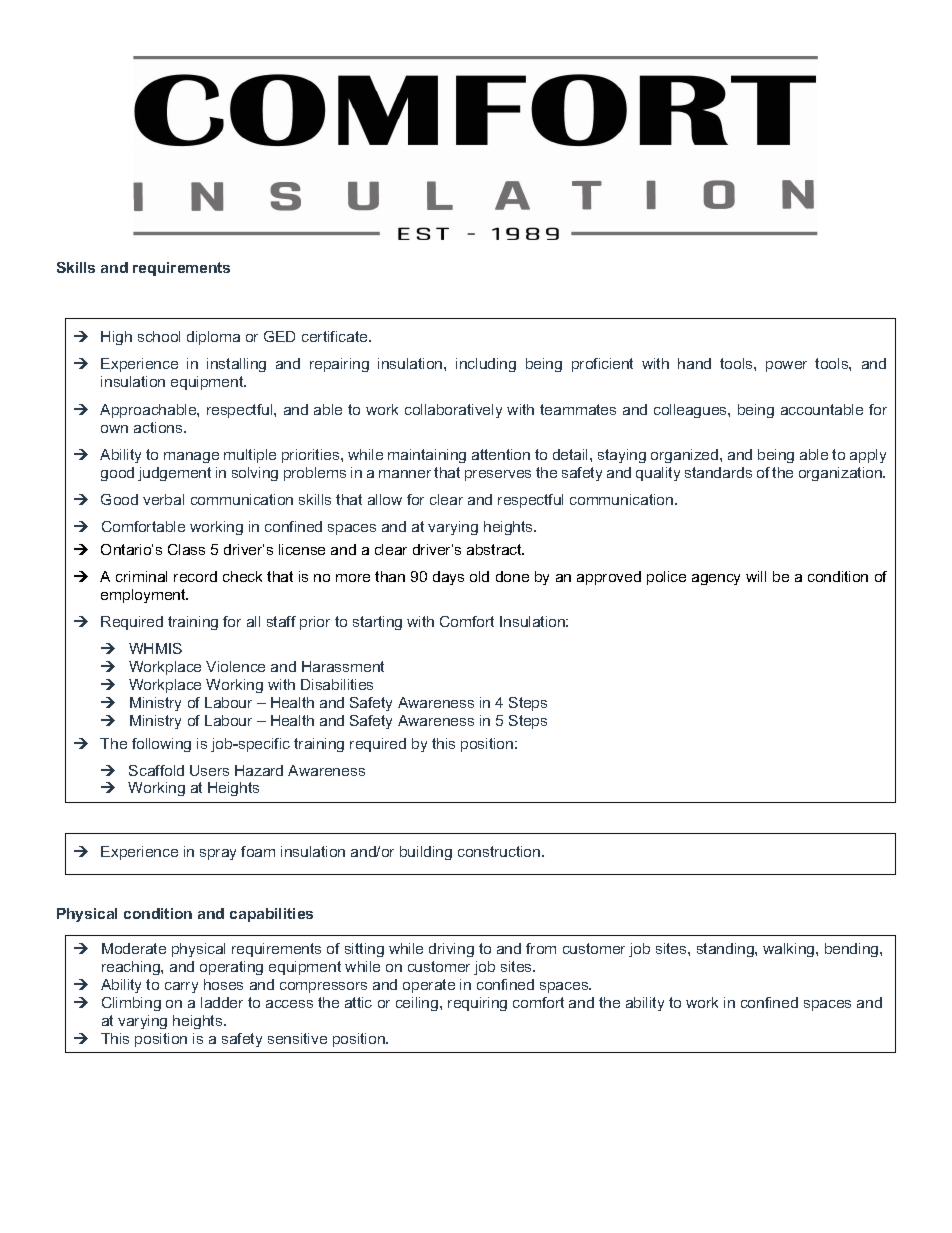 The image size is (952, 1233). I want to click on agency, so click(716, 579).
